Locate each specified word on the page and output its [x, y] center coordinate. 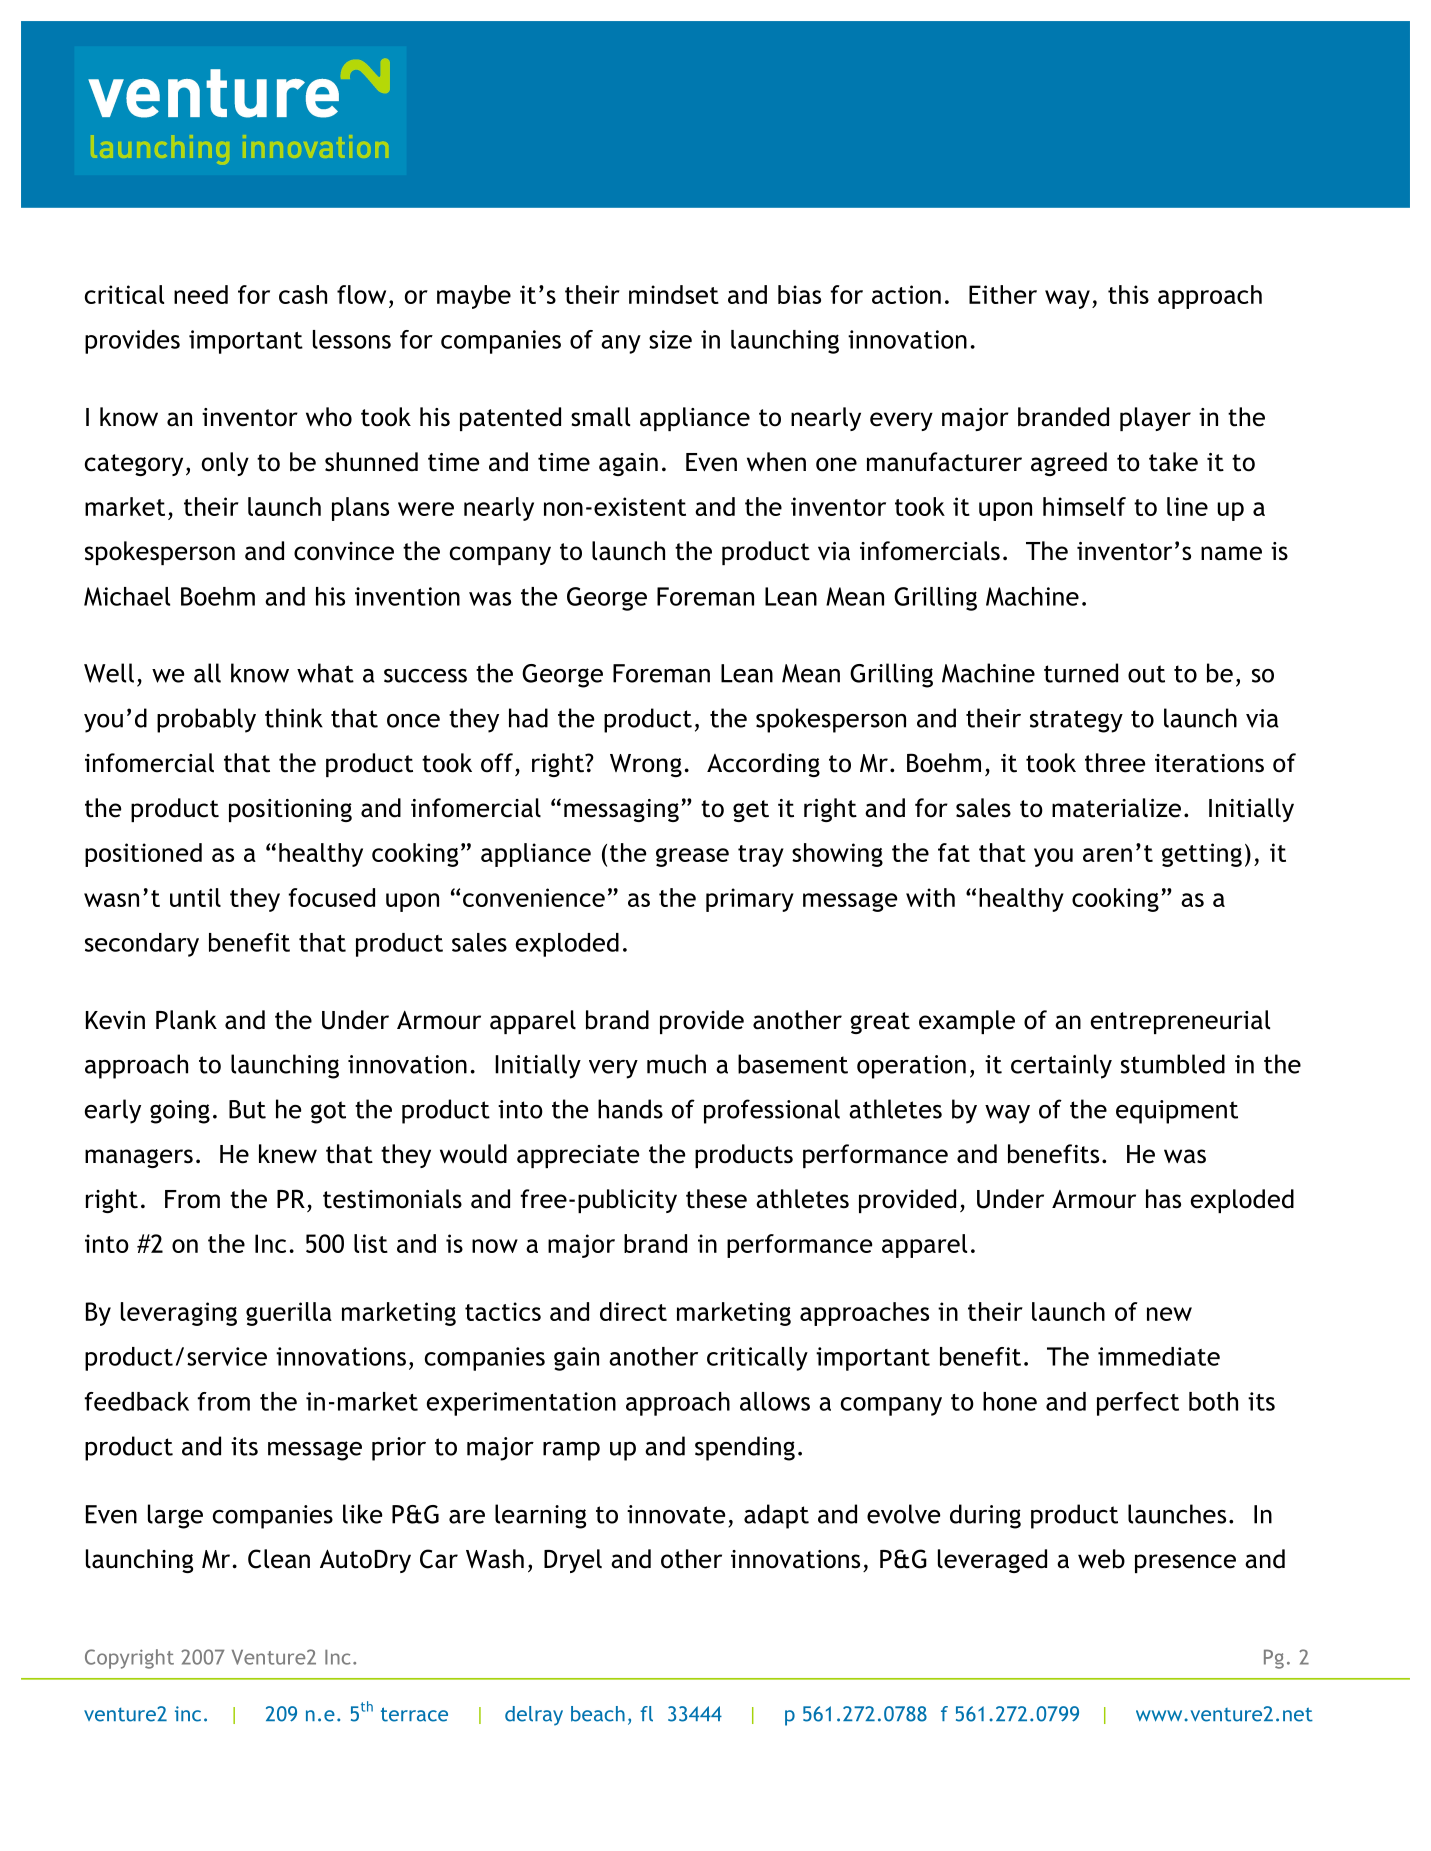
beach [598, 1714]
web [1101, 1559]
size [670, 339]
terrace [414, 1714]
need [201, 294]
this [1128, 294]
